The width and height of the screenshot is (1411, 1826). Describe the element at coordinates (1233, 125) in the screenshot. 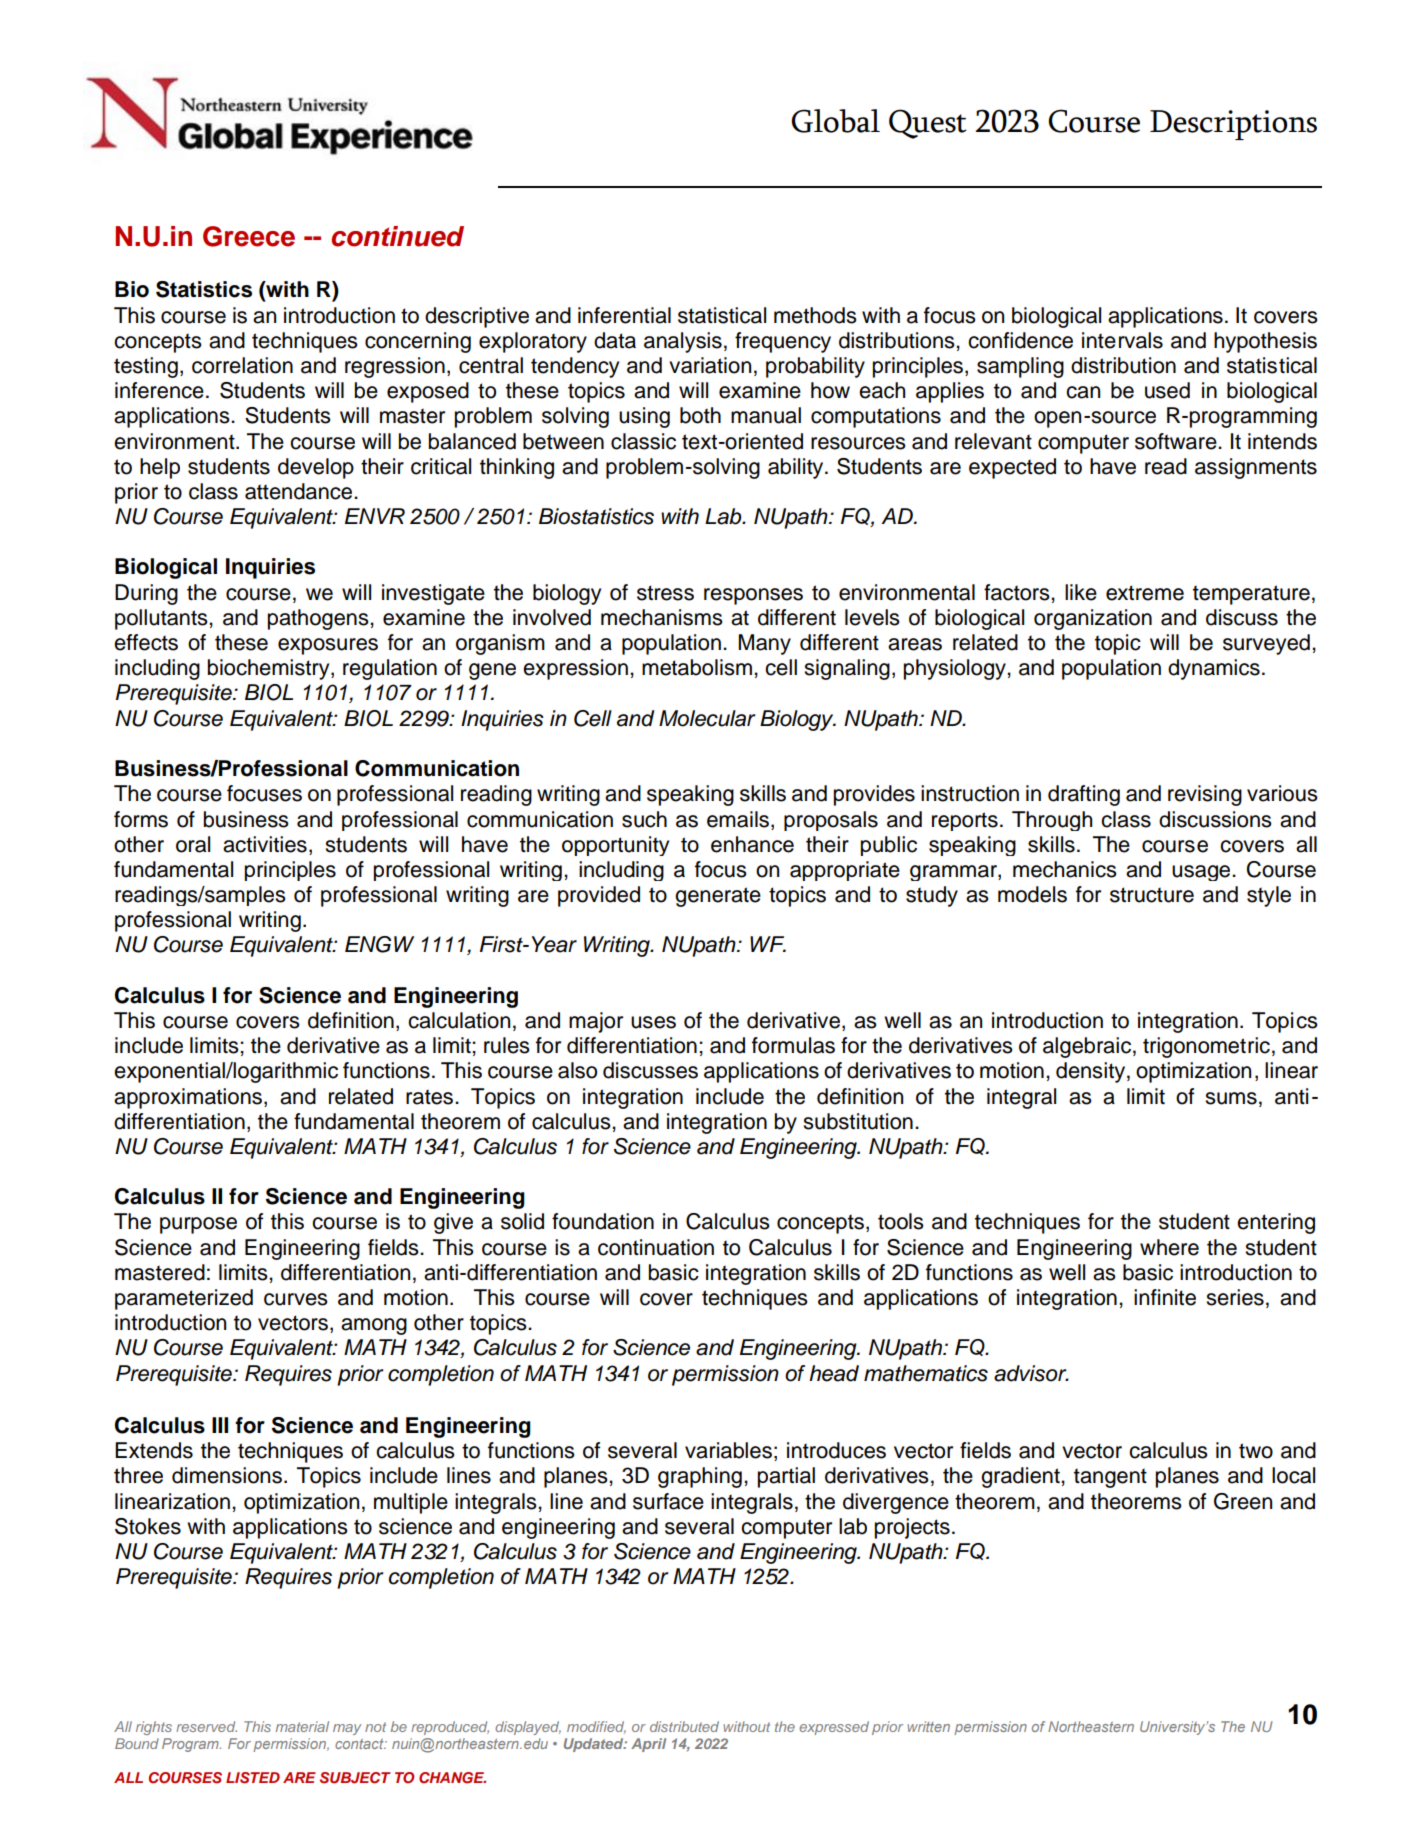

I see `Descriptions` at that location.
